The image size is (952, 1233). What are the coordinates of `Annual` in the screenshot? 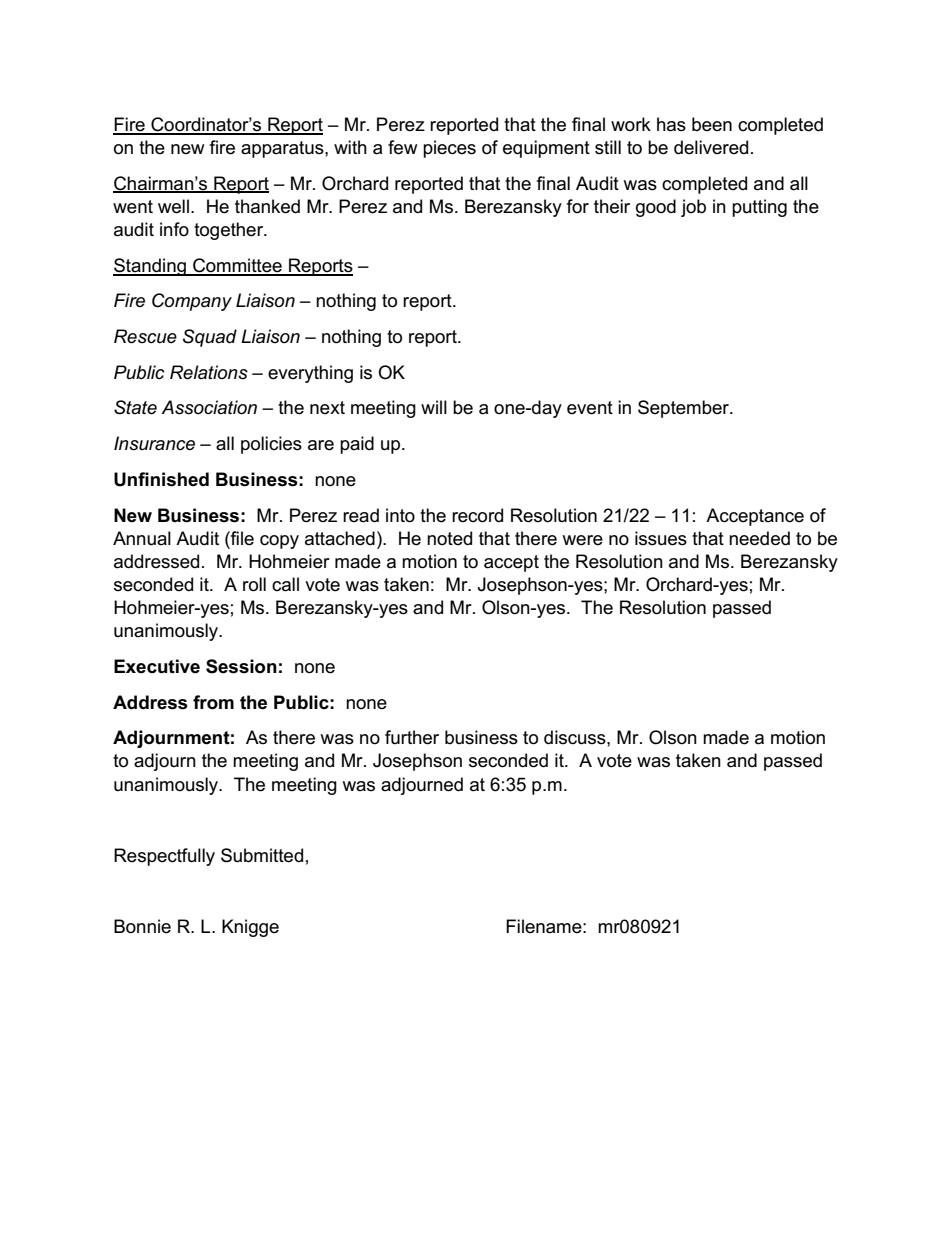 It's located at (142, 538).
